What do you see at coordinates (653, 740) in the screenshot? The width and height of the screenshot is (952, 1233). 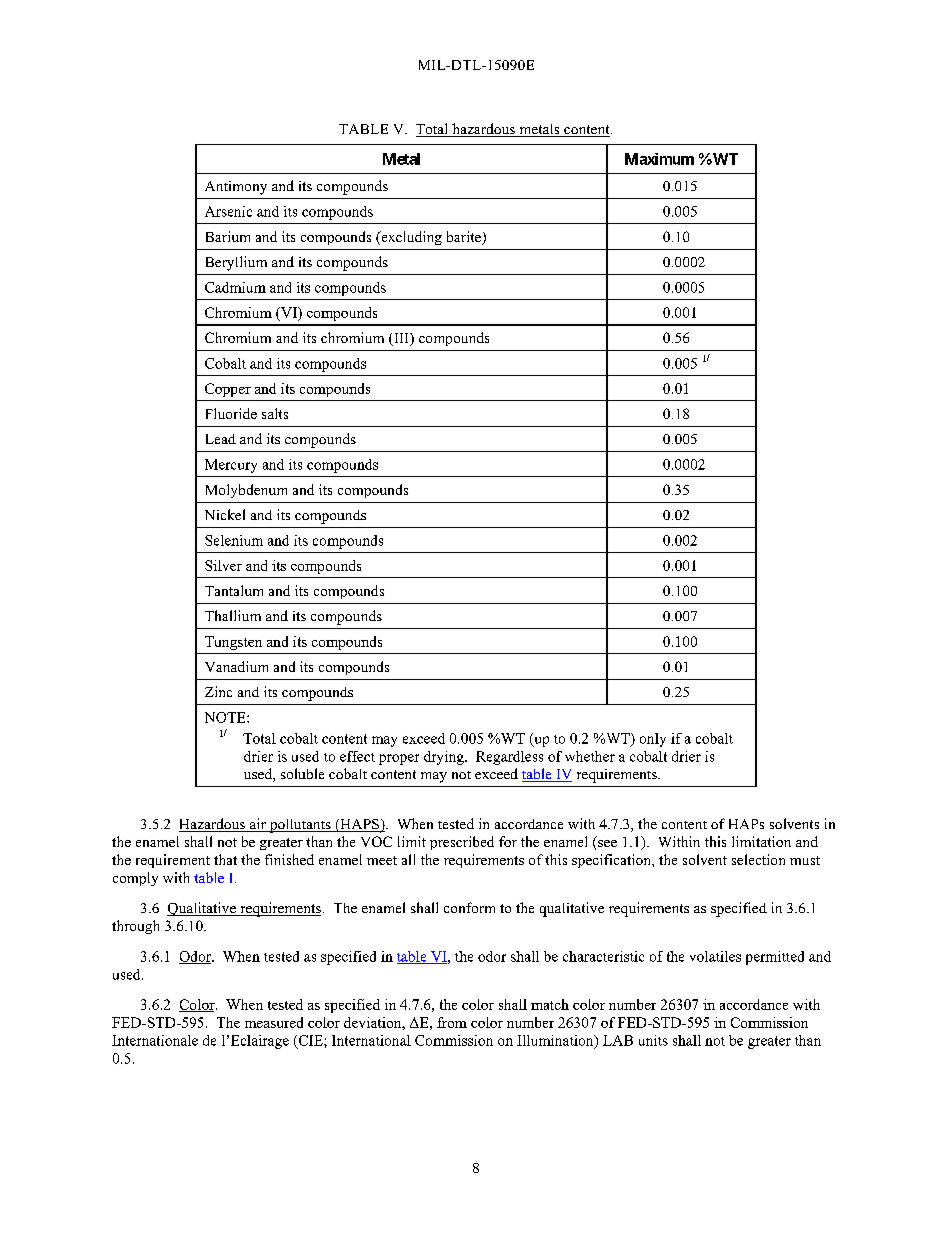 I see `only` at bounding box center [653, 740].
